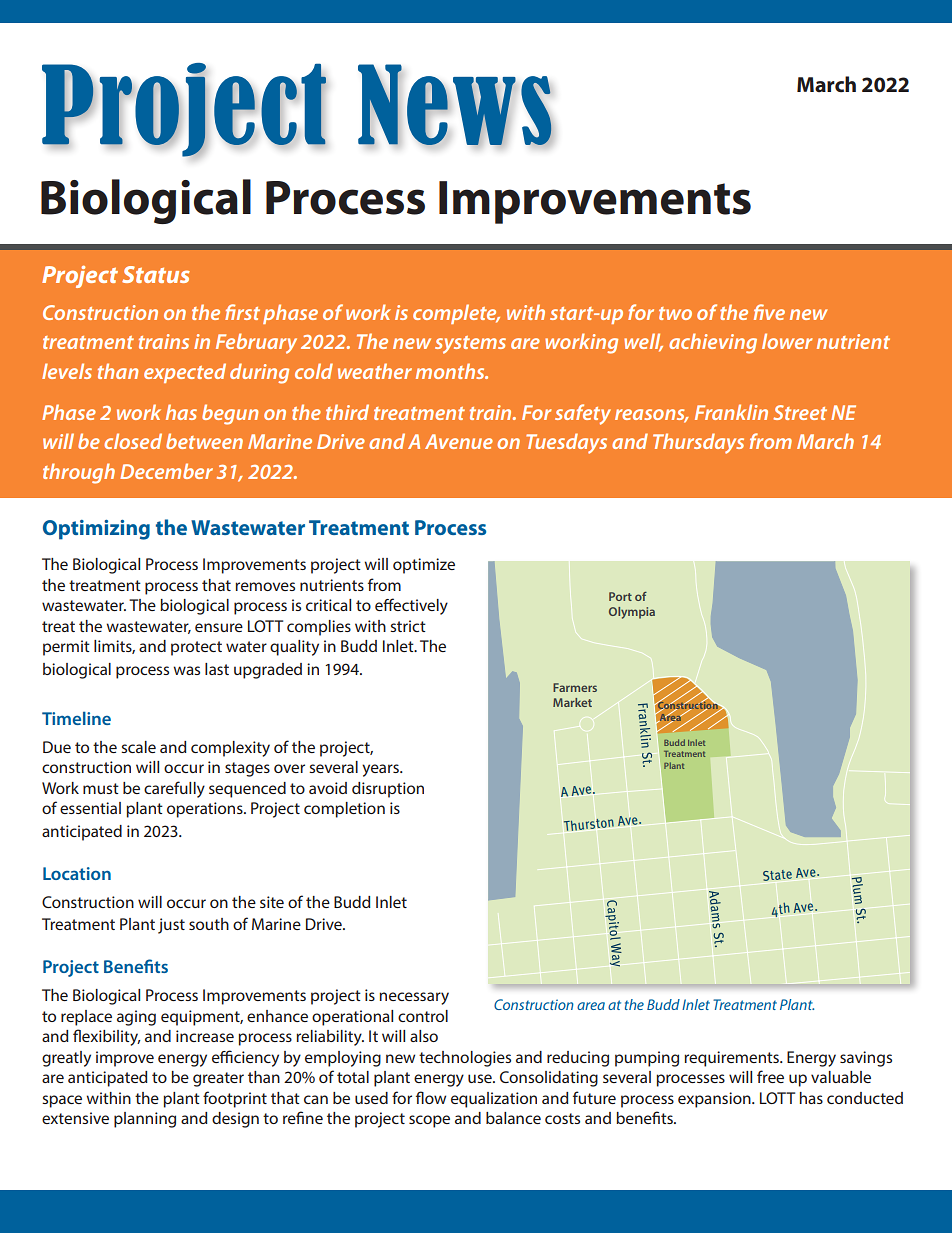  What do you see at coordinates (145, 1120) in the screenshot?
I see `planning` at bounding box center [145, 1120].
